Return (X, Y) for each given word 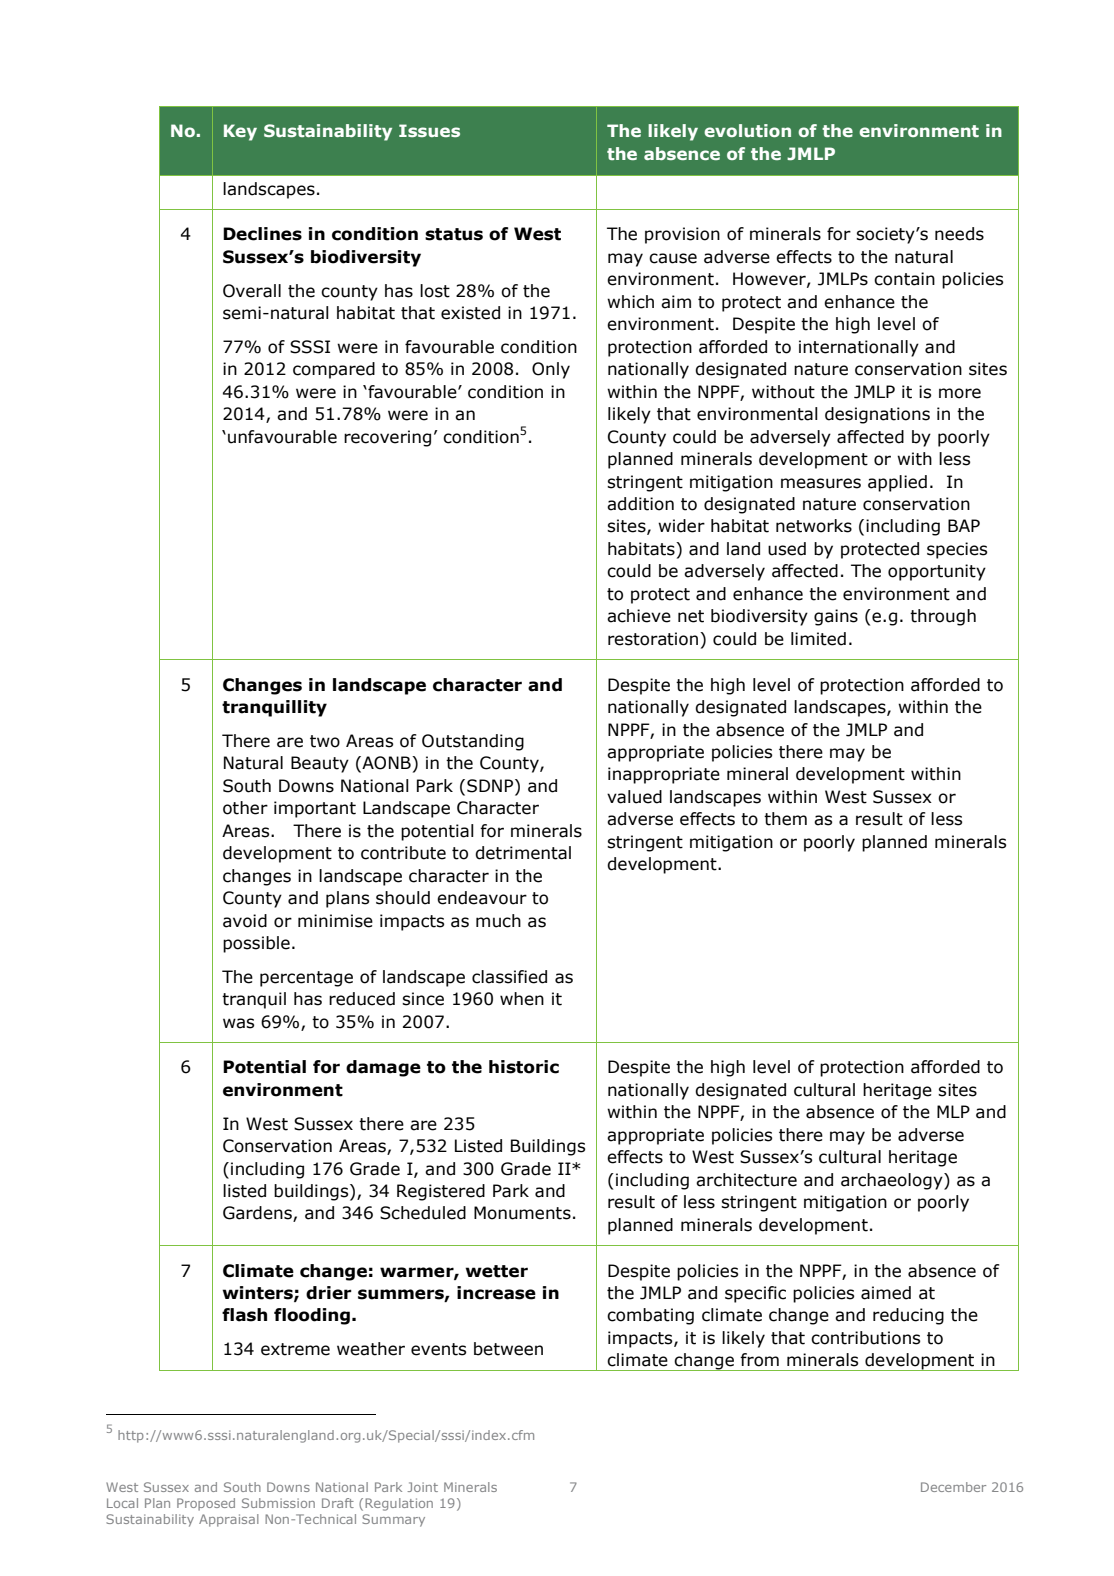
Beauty (320, 764)
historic (524, 1067)
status (454, 234)
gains (836, 617)
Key (240, 132)
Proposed (206, 1504)
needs (959, 234)
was (238, 1023)
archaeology (893, 1181)
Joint (422, 1487)
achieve (639, 616)
